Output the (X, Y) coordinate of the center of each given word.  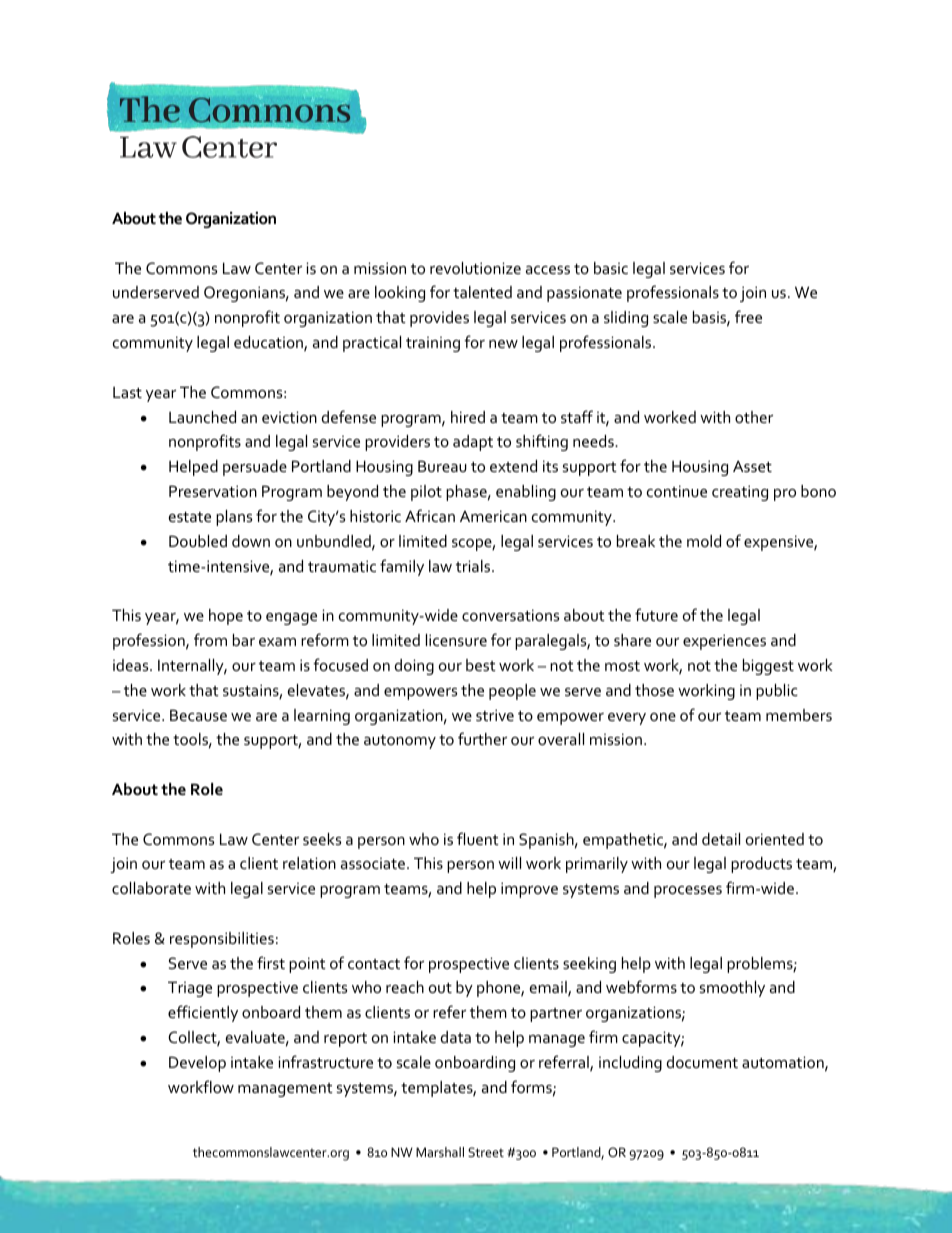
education (269, 343)
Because (198, 715)
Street (486, 1152)
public (777, 692)
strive (495, 715)
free (748, 316)
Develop (197, 1064)
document (702, 1062)
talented (482, 292)
